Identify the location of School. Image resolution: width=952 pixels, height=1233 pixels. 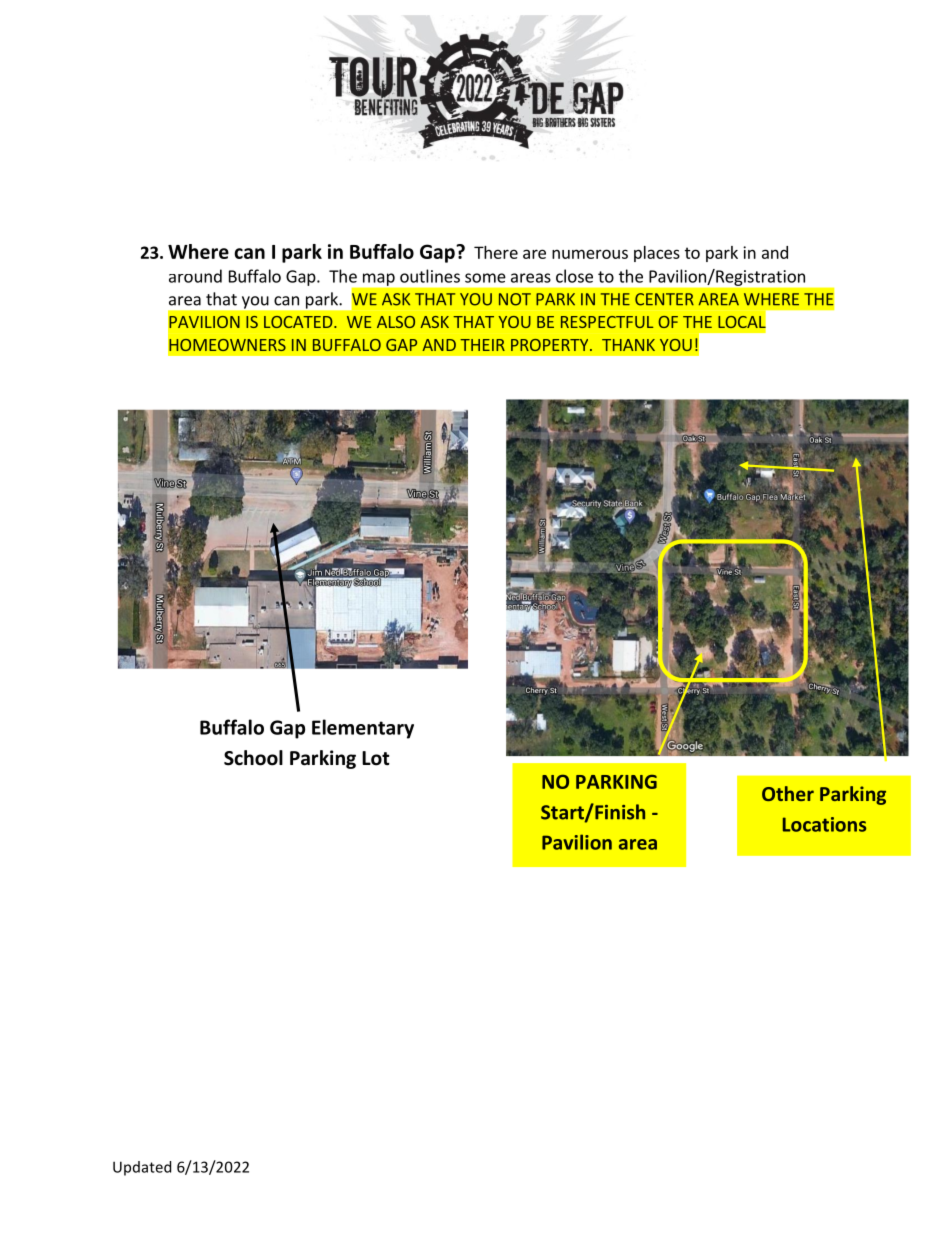
(253, 758).
